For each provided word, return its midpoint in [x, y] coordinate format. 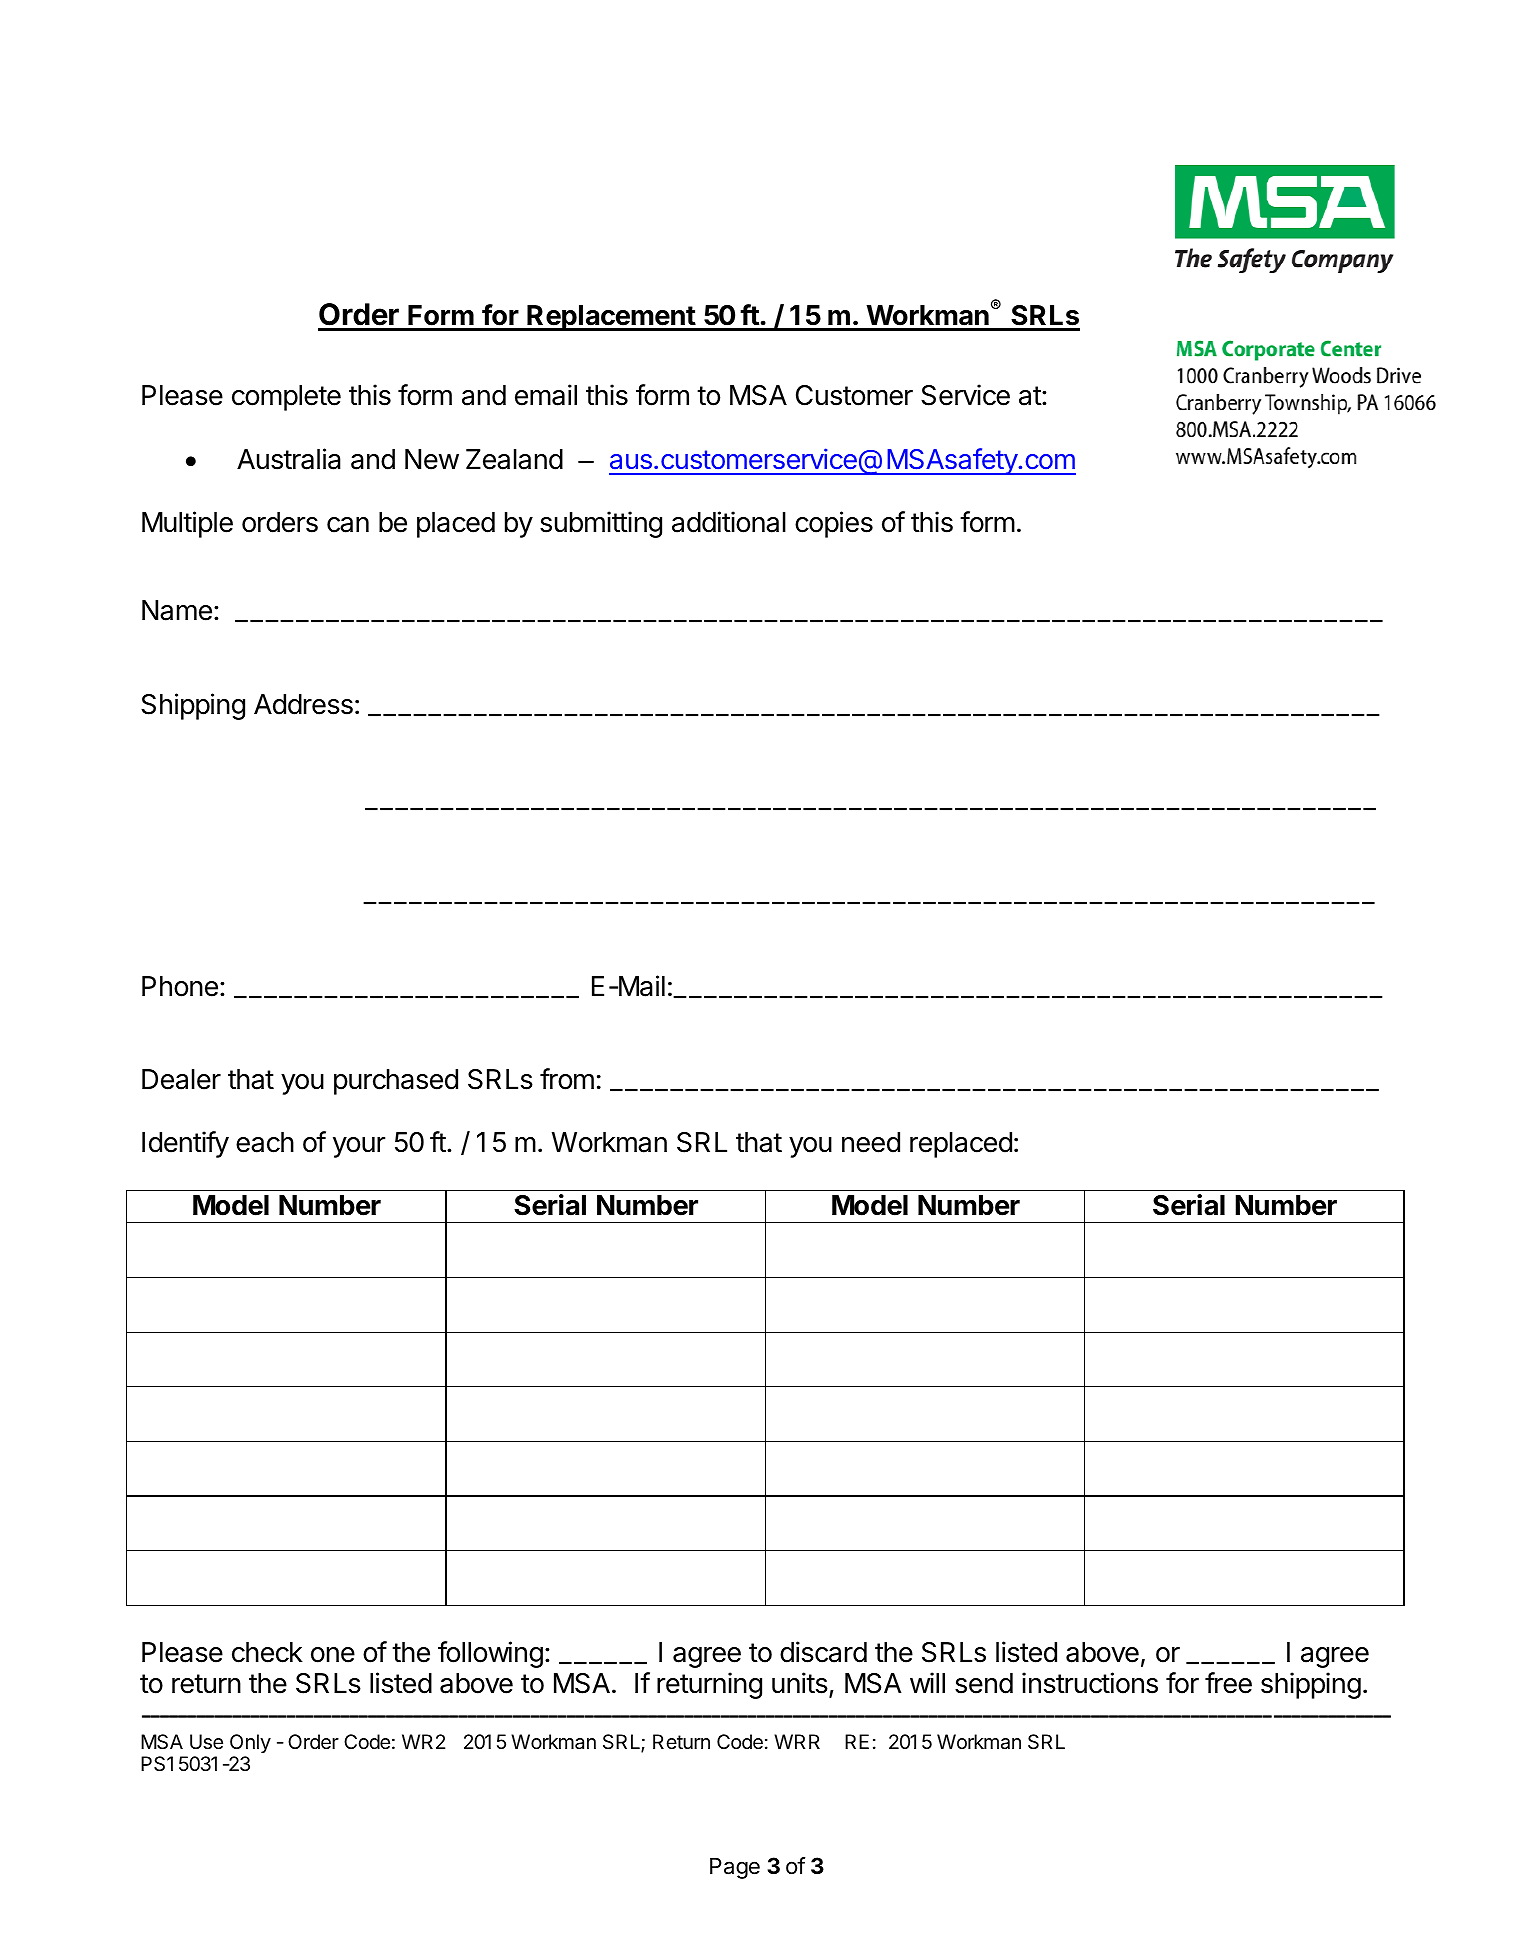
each [265, 1142]
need [871, 1142]
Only [250, 1743]
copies [834, 524]
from [567, 1079]
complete [286, 398]
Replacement [611, 318]
